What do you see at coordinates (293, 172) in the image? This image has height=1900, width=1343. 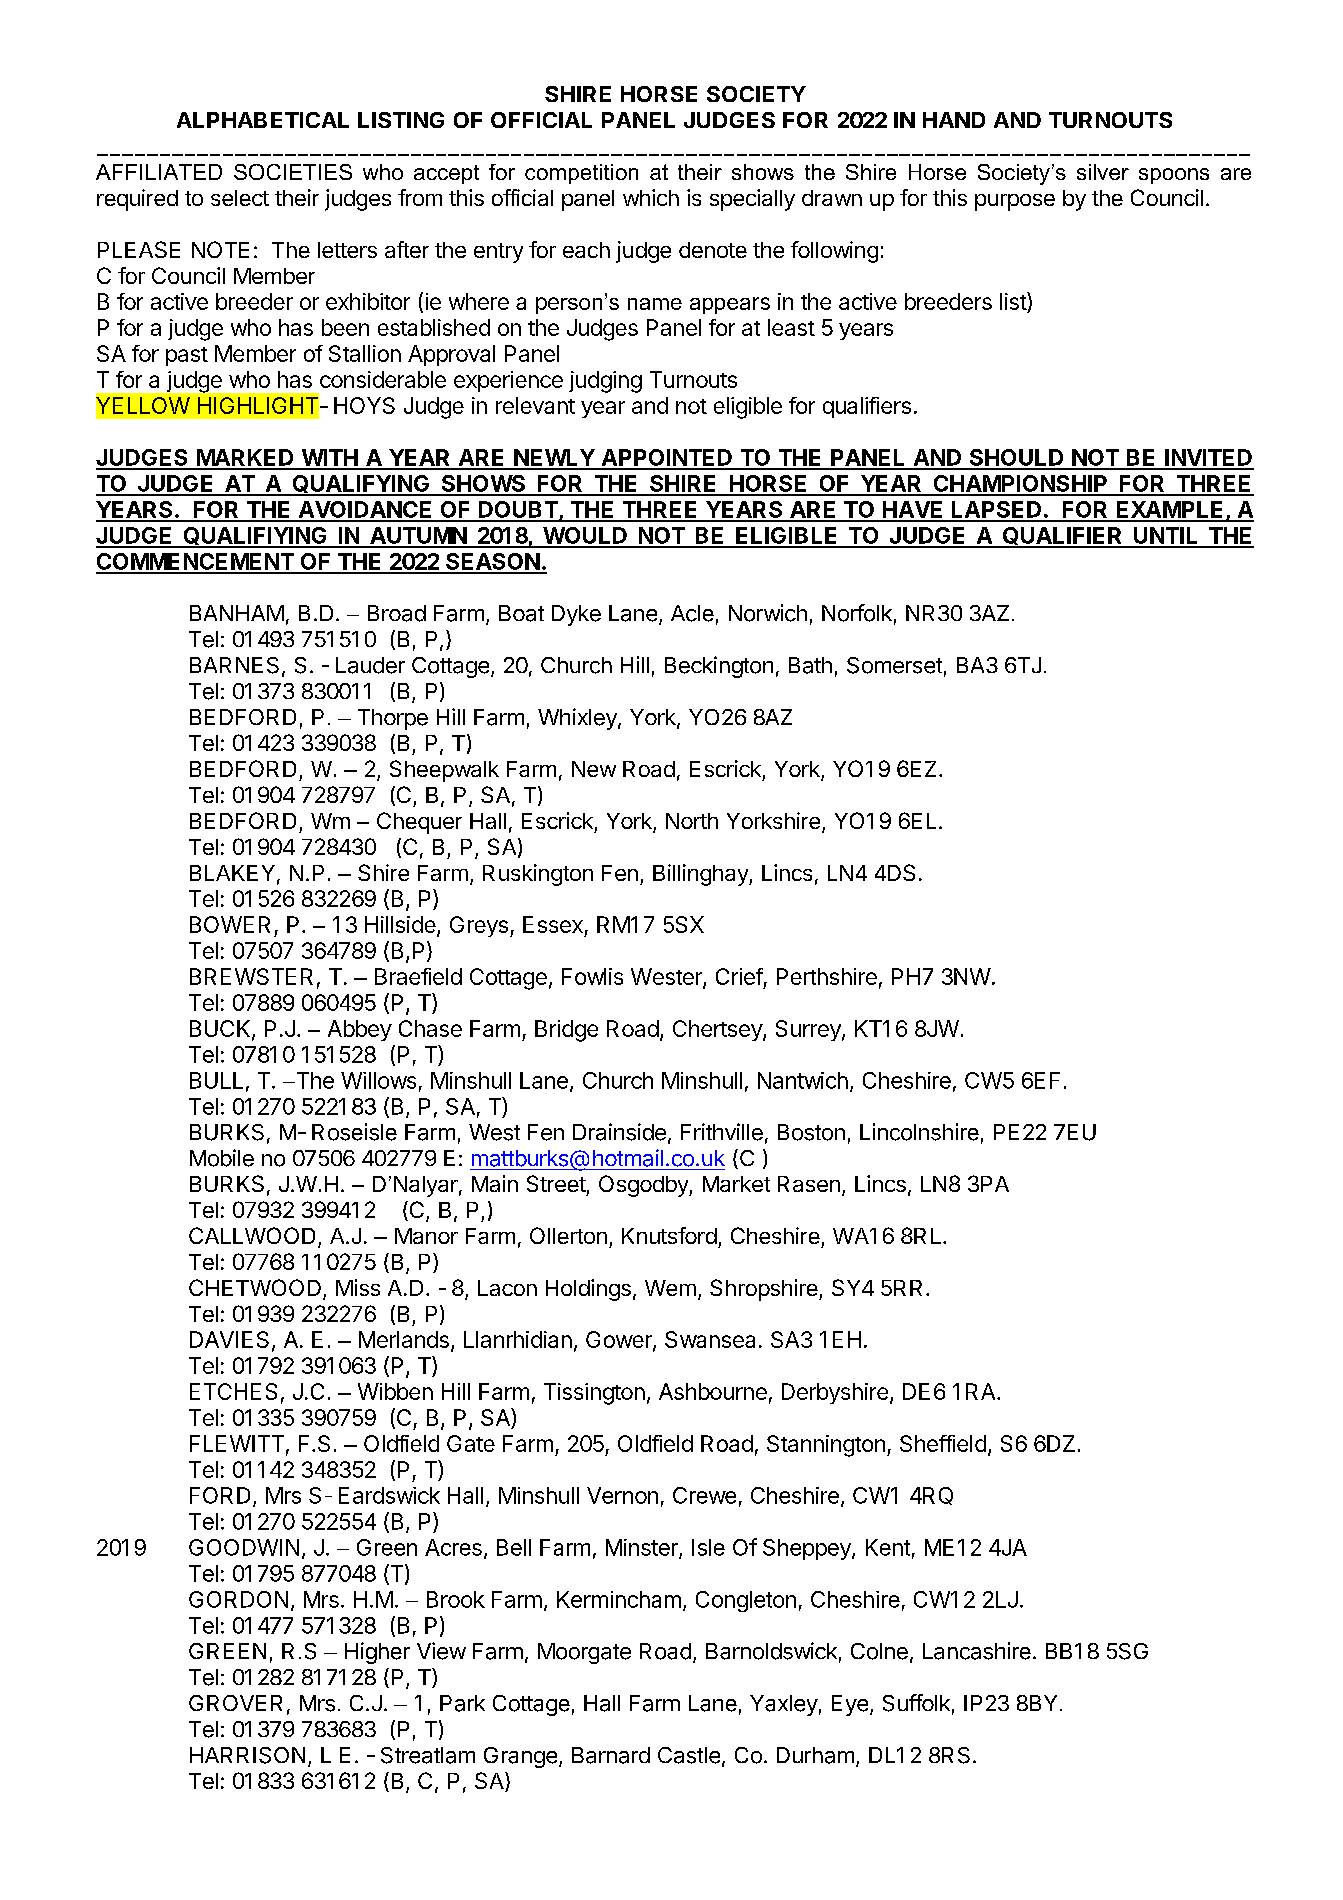 I see `SOCIETIES` at bounding box center [293, 172].
